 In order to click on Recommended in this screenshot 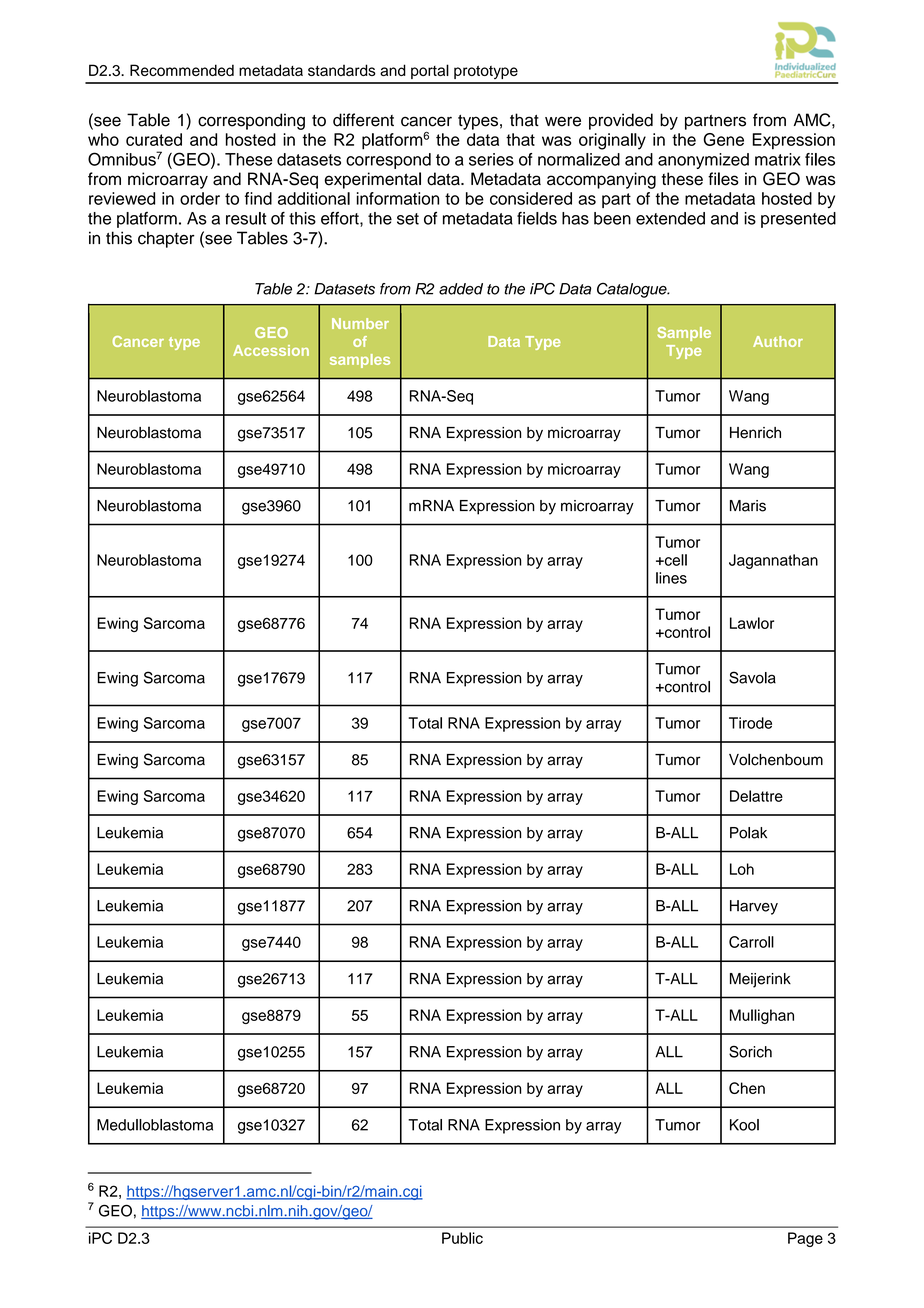, I will do `click(182, 70)`.
